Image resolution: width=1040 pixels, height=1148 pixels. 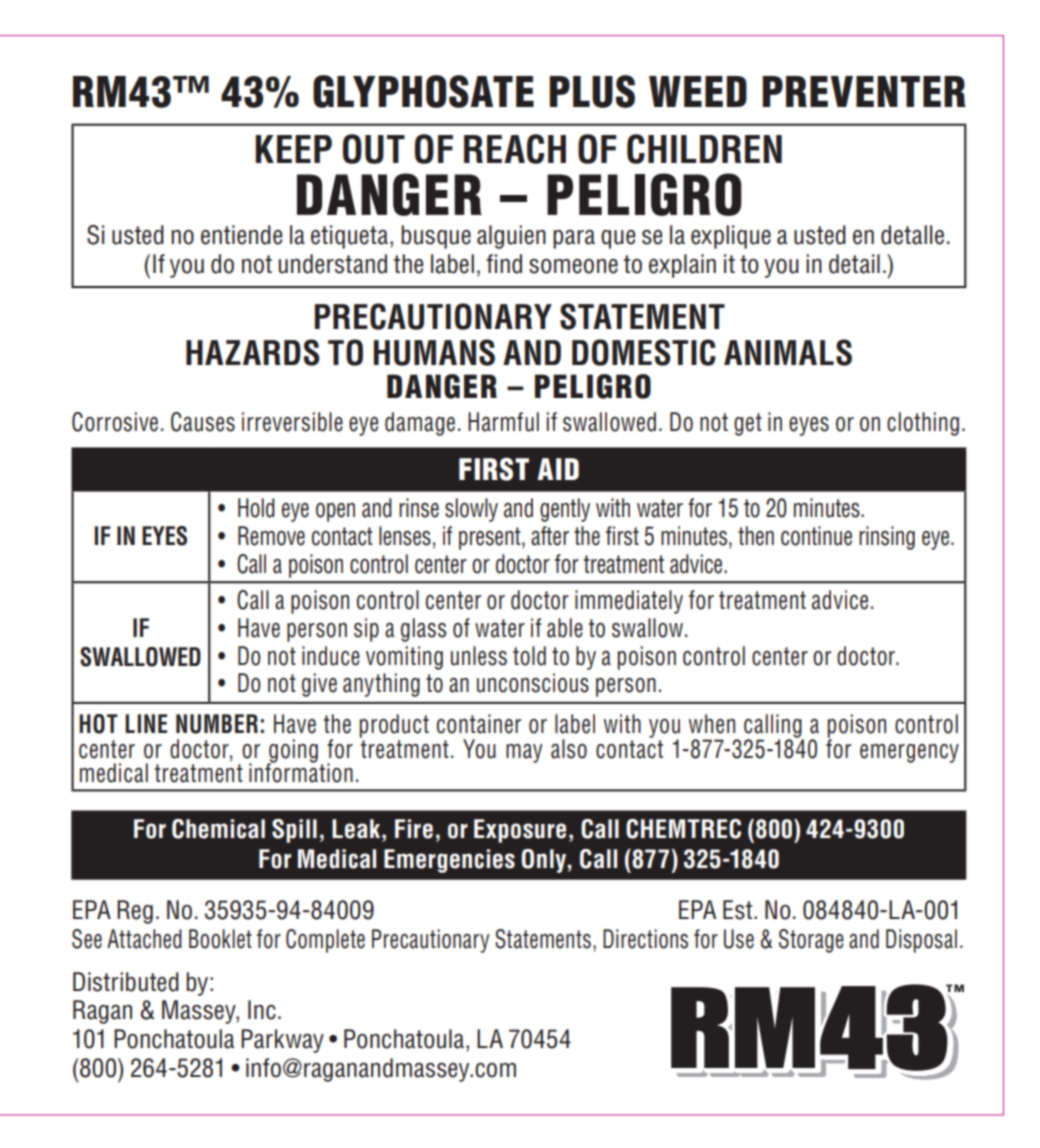 What do you see at coordinates (748, 424) in the screenshot?
I see `get` at bounding box center [748, 424].
